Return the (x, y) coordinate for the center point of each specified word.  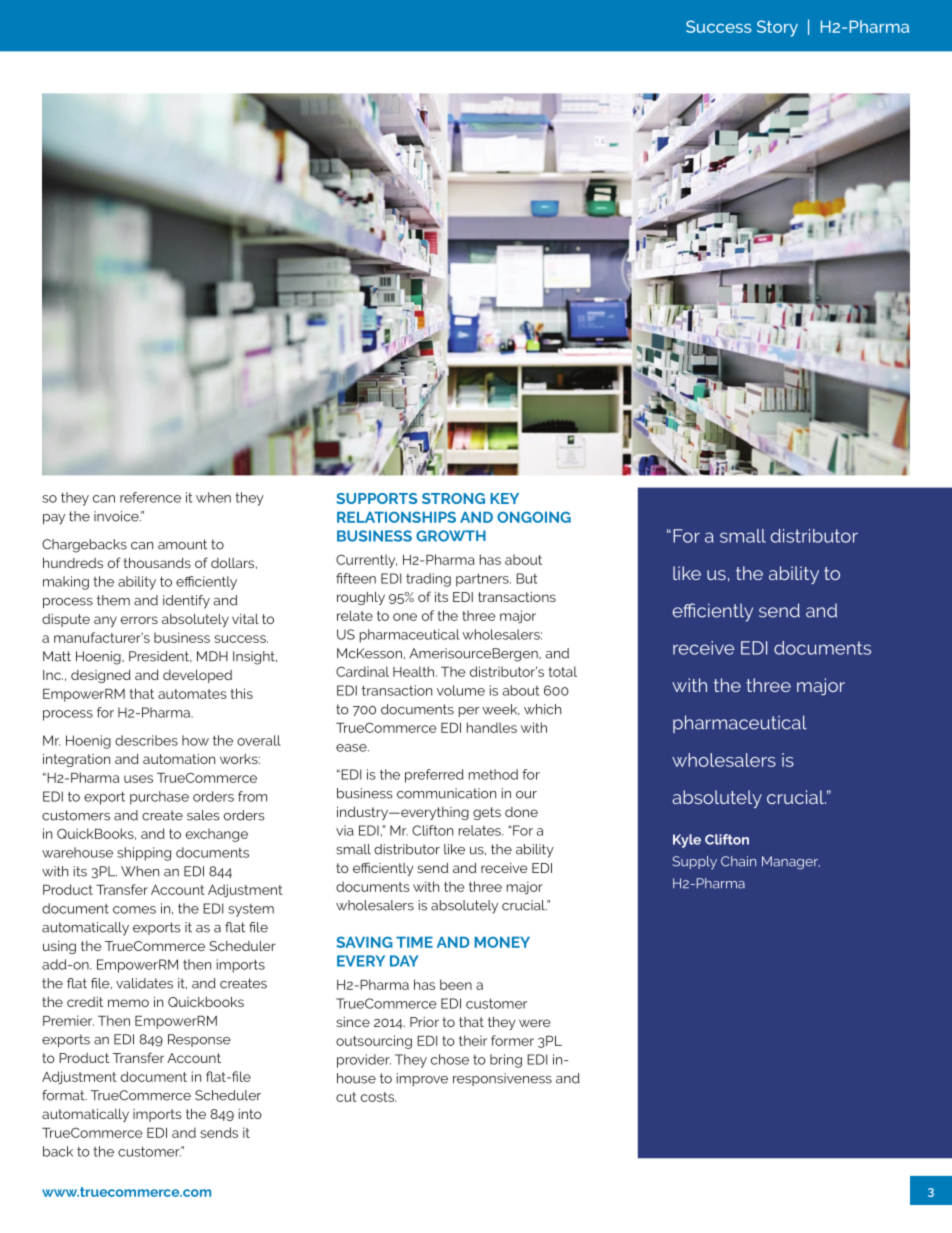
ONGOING (534, 517)
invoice (117, 516)
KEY (504, 498)
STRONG (453, 498)
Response (199, 1040)
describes (146, 740)
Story (777, 28)
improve (422, 1079)
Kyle (687, 841)
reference (150, 497)
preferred (434, 776)
